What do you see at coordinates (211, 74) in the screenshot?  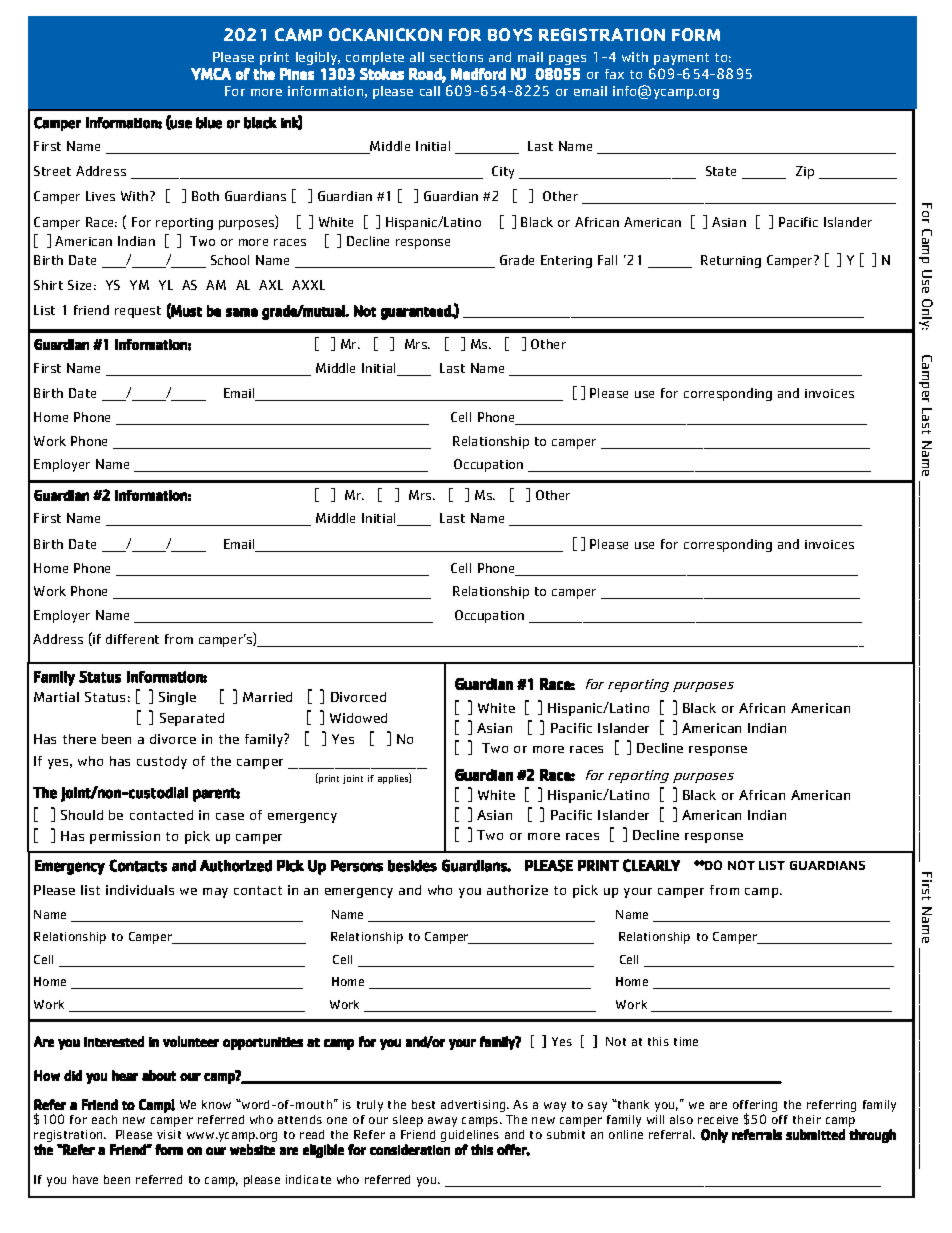 I see `YMCA` at bounding box center [211, 74].
